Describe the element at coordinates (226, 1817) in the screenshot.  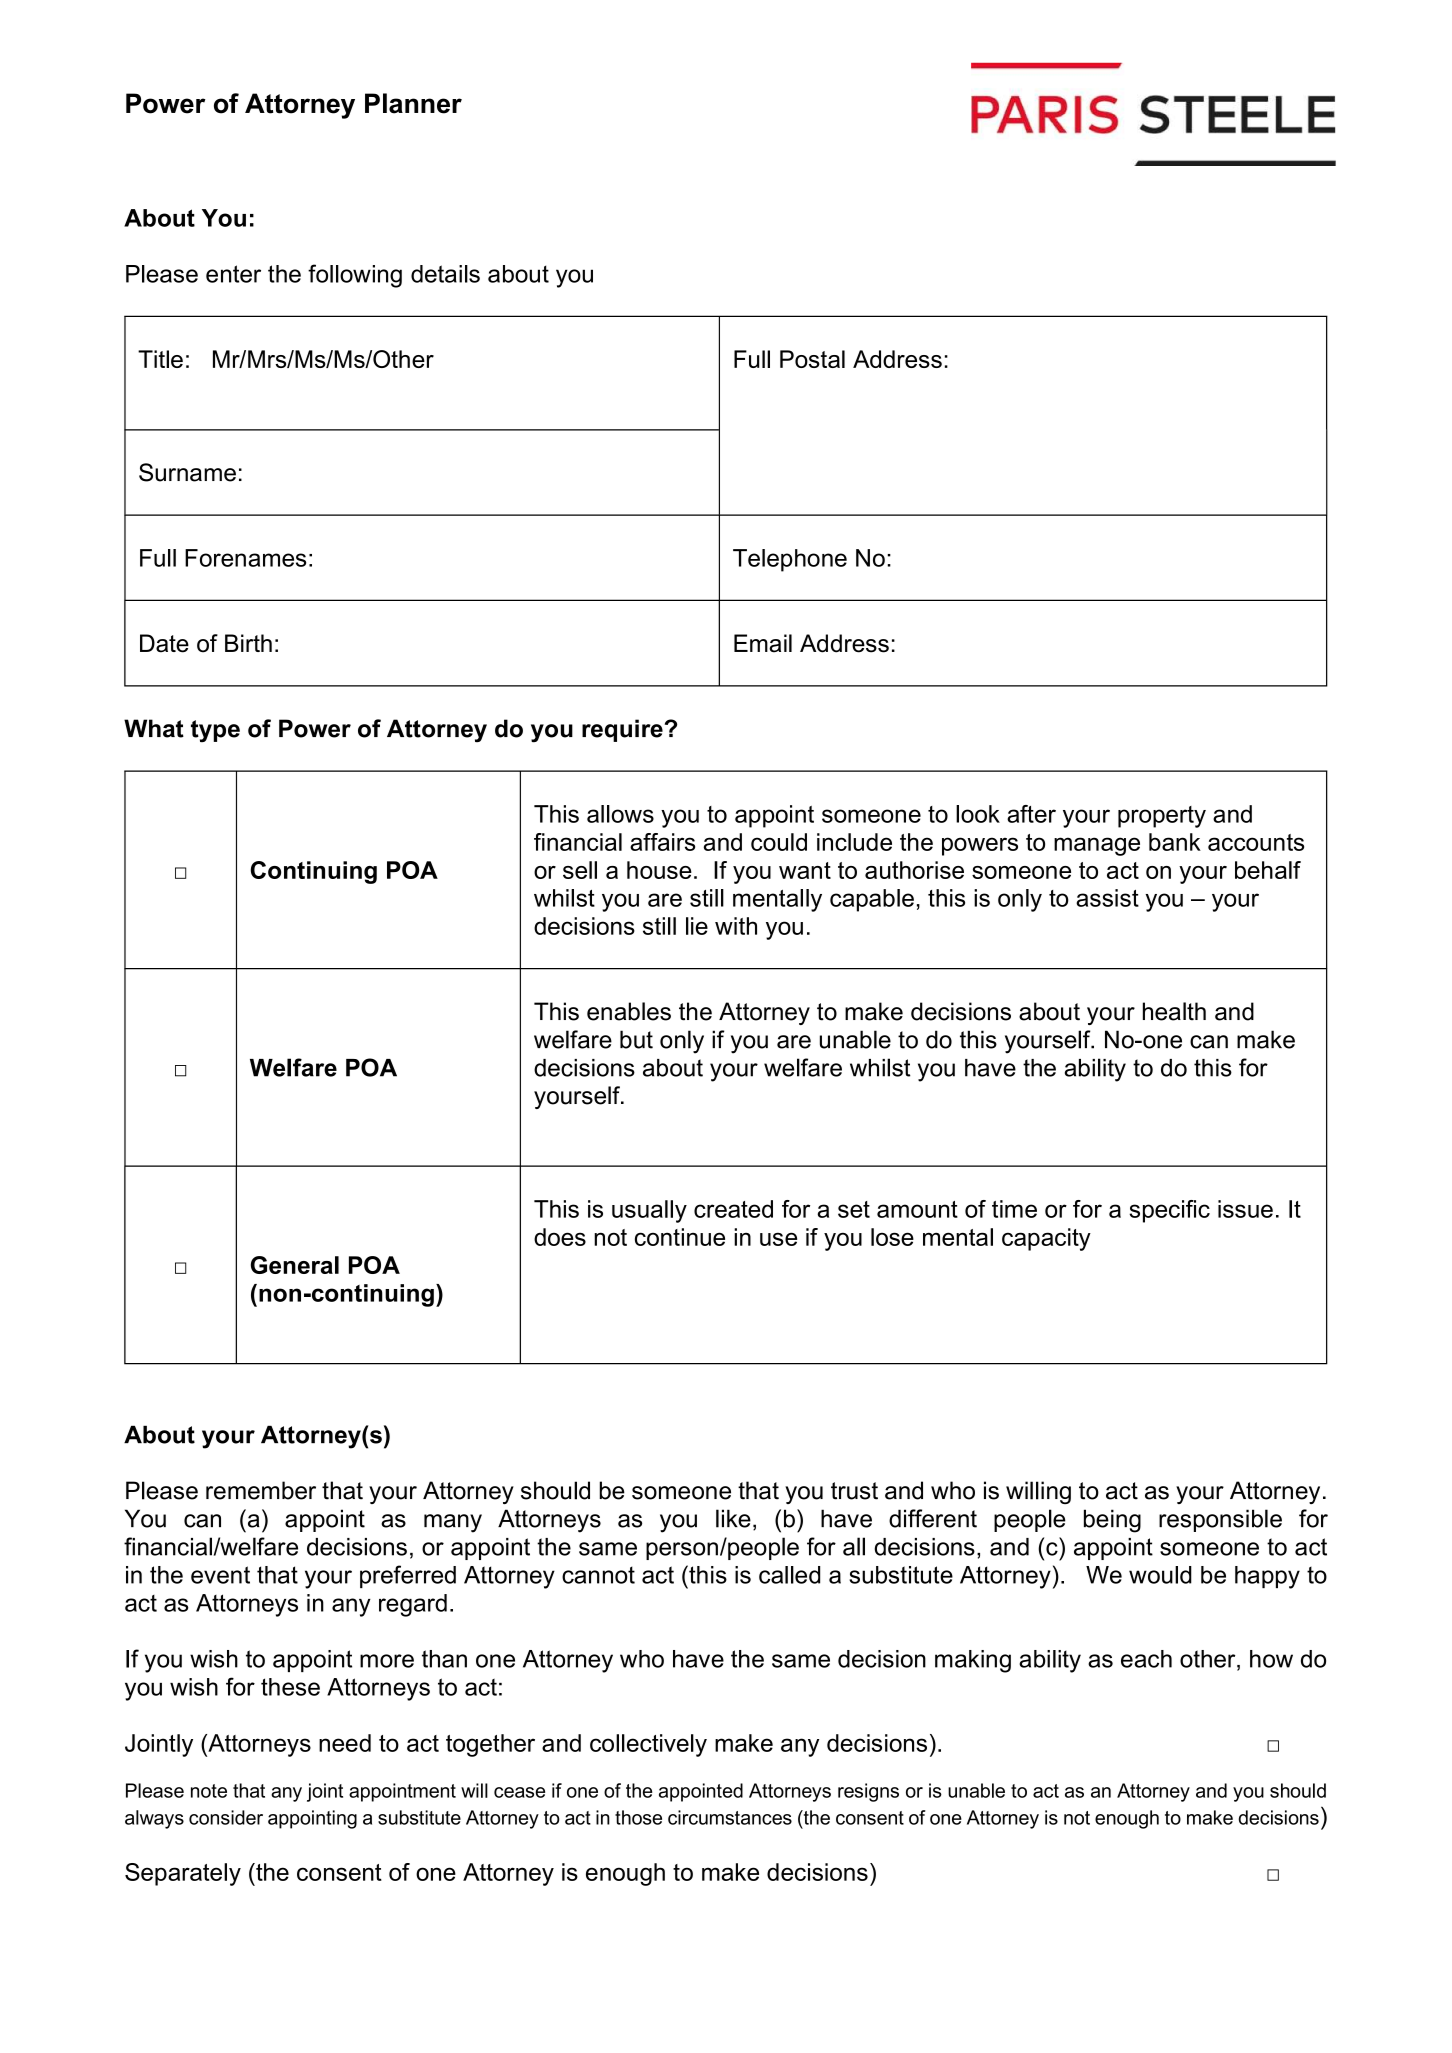
I see `consider` at that location.
